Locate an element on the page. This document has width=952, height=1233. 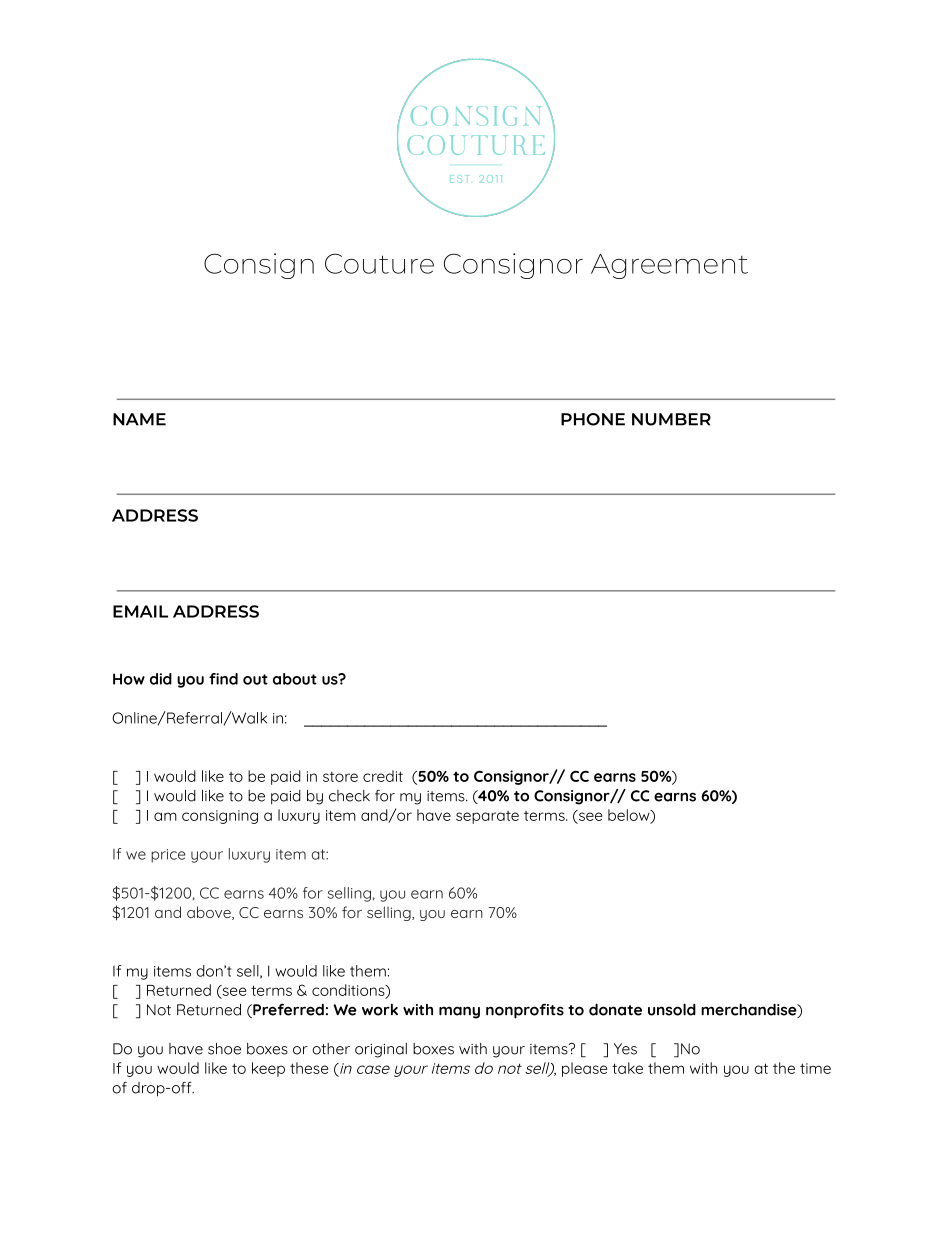
many is located at coordinates (459, 1012).
